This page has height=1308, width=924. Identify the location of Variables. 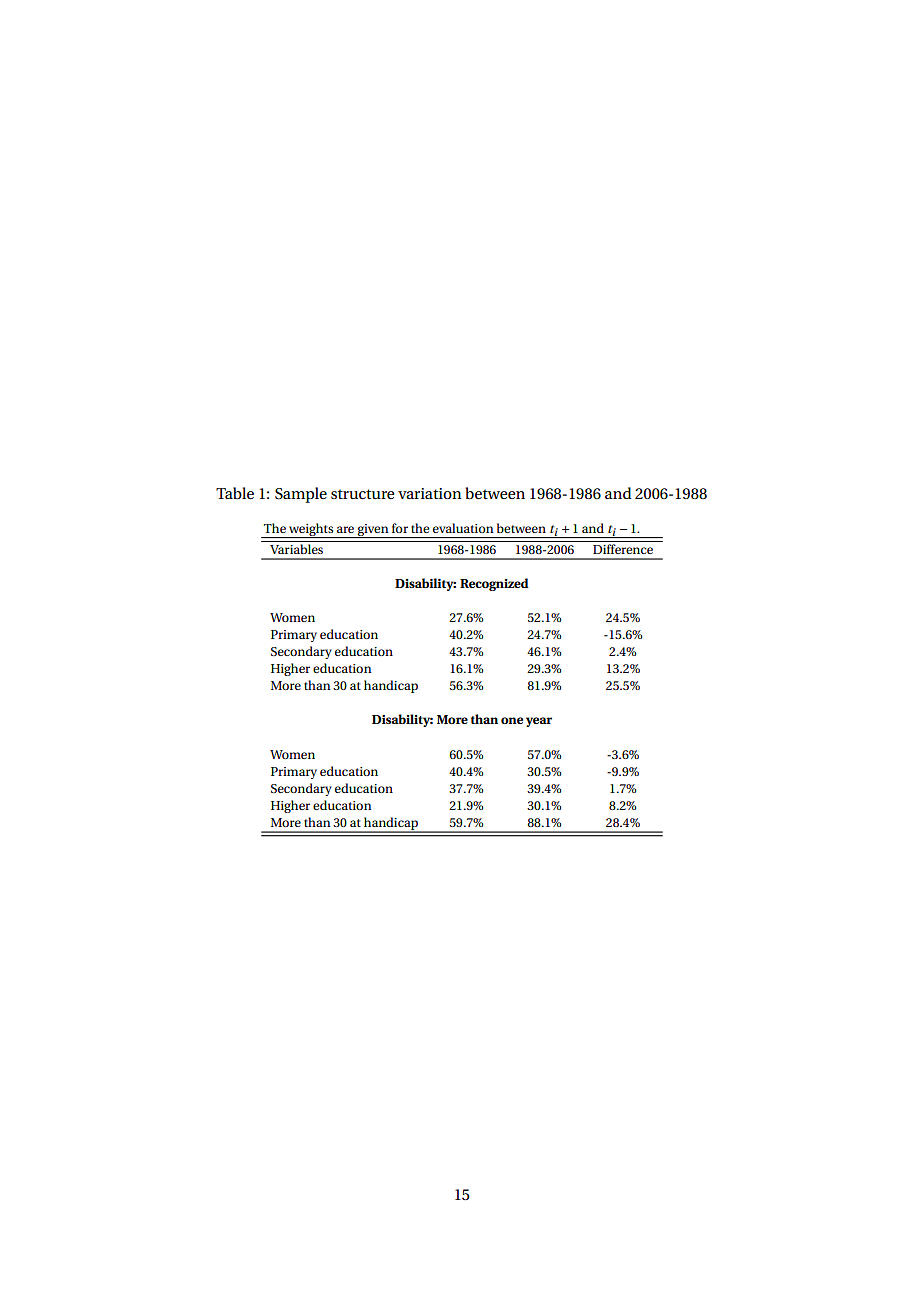
(296, 549).
